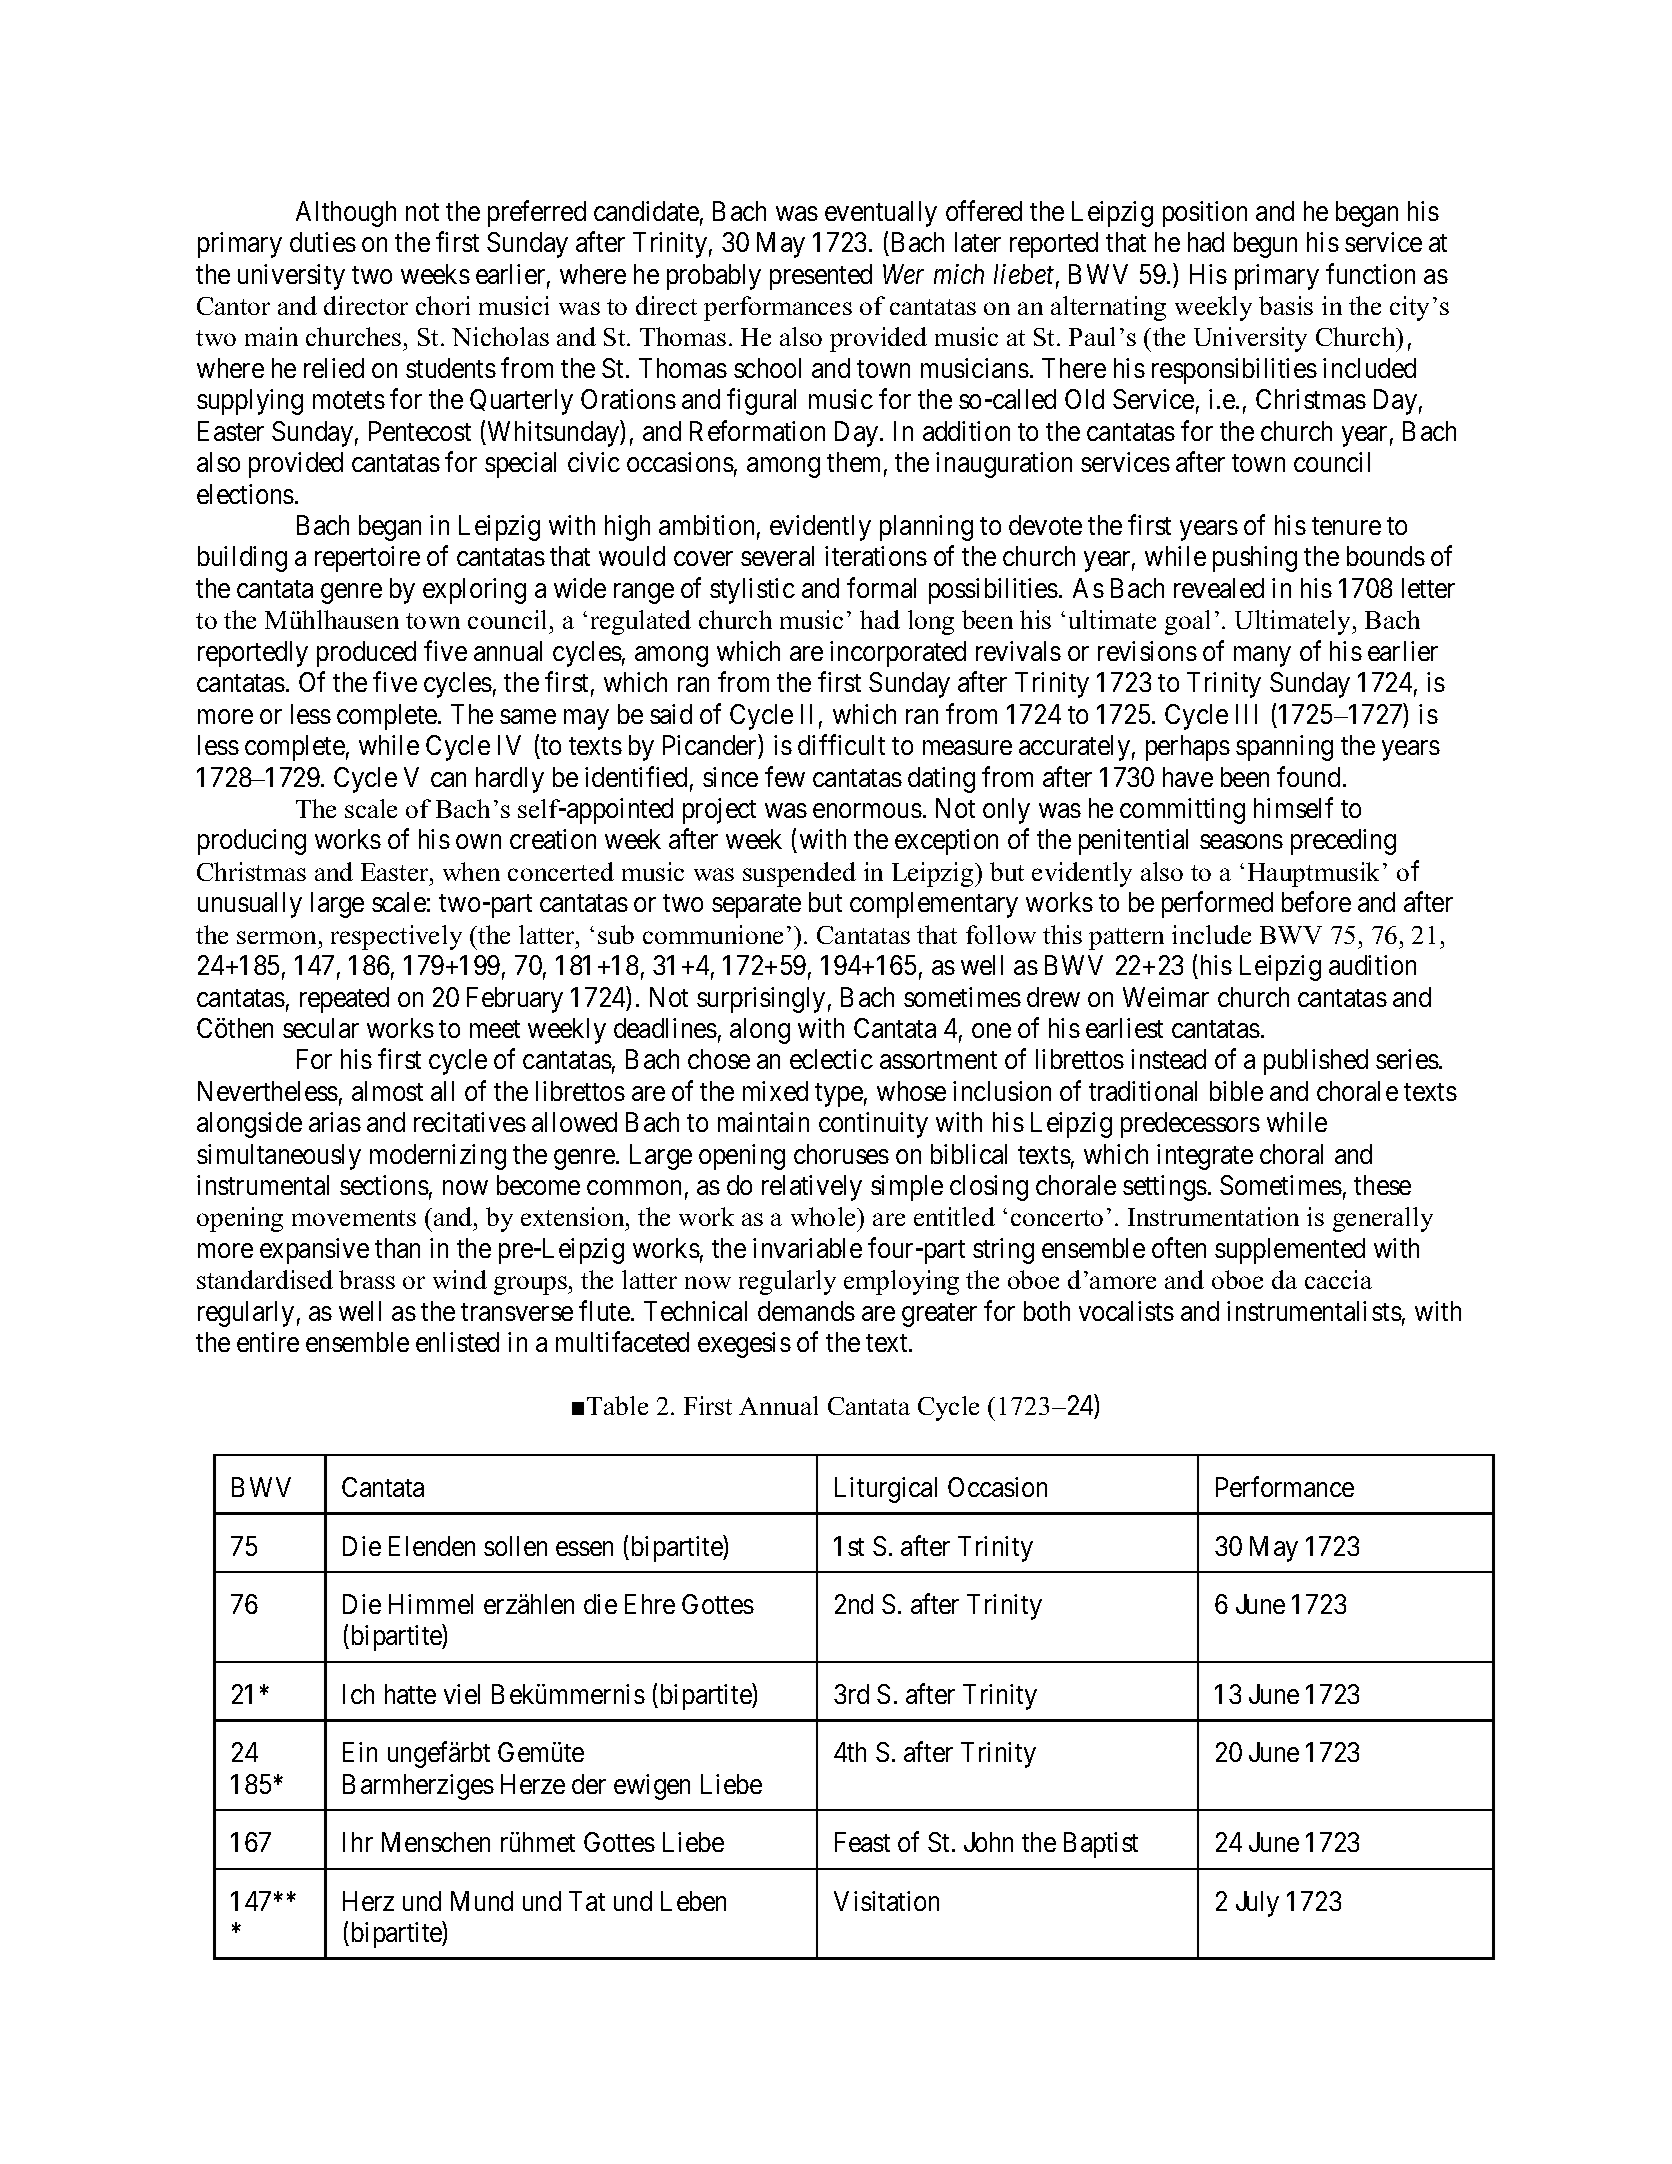 The width and height of the screenshot is (1672, 2164). What do you see at coordinates (862, 1842) in the screenshot?
I see `Feast` at bounding box center [862, 1842].
